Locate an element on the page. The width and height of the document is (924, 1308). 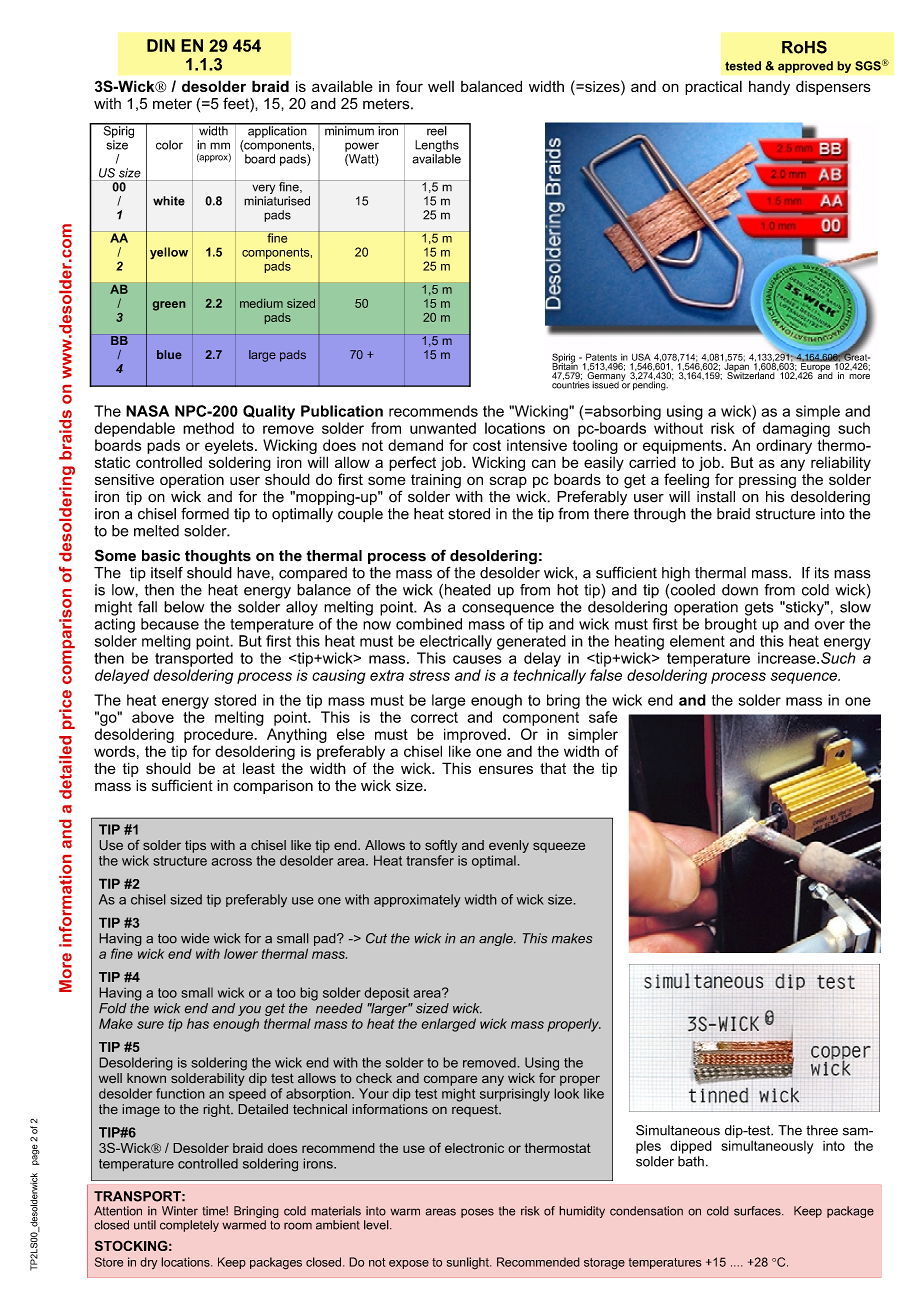
damaging is located at coordinates (796, 429).
